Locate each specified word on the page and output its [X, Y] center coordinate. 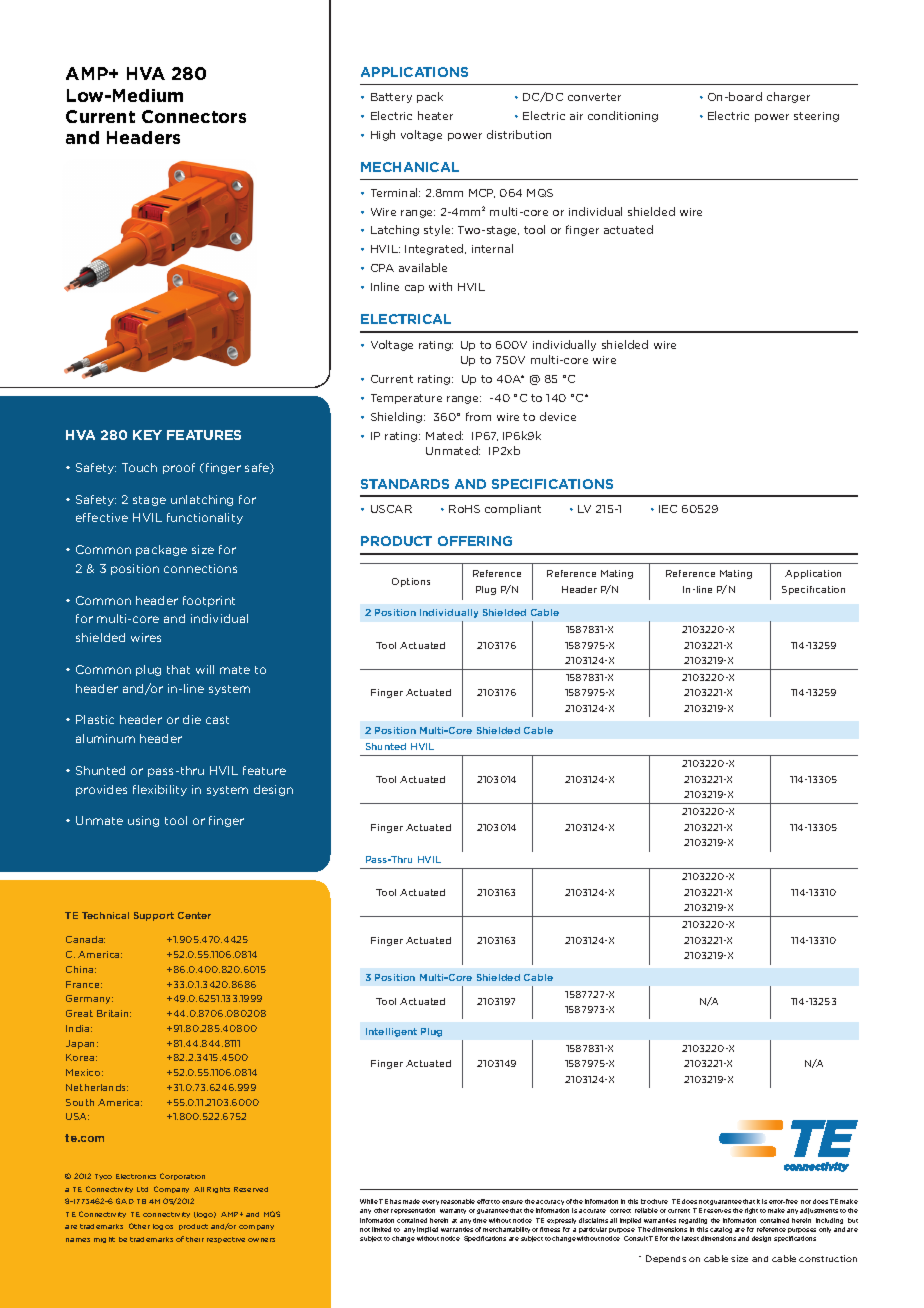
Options [411, 582]
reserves [717, 1211]
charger [788, 97]
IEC [668, 509]
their [195, 1239]
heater [435, 115]
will [205, 669]
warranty [453, 1211]
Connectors [194, 116]
